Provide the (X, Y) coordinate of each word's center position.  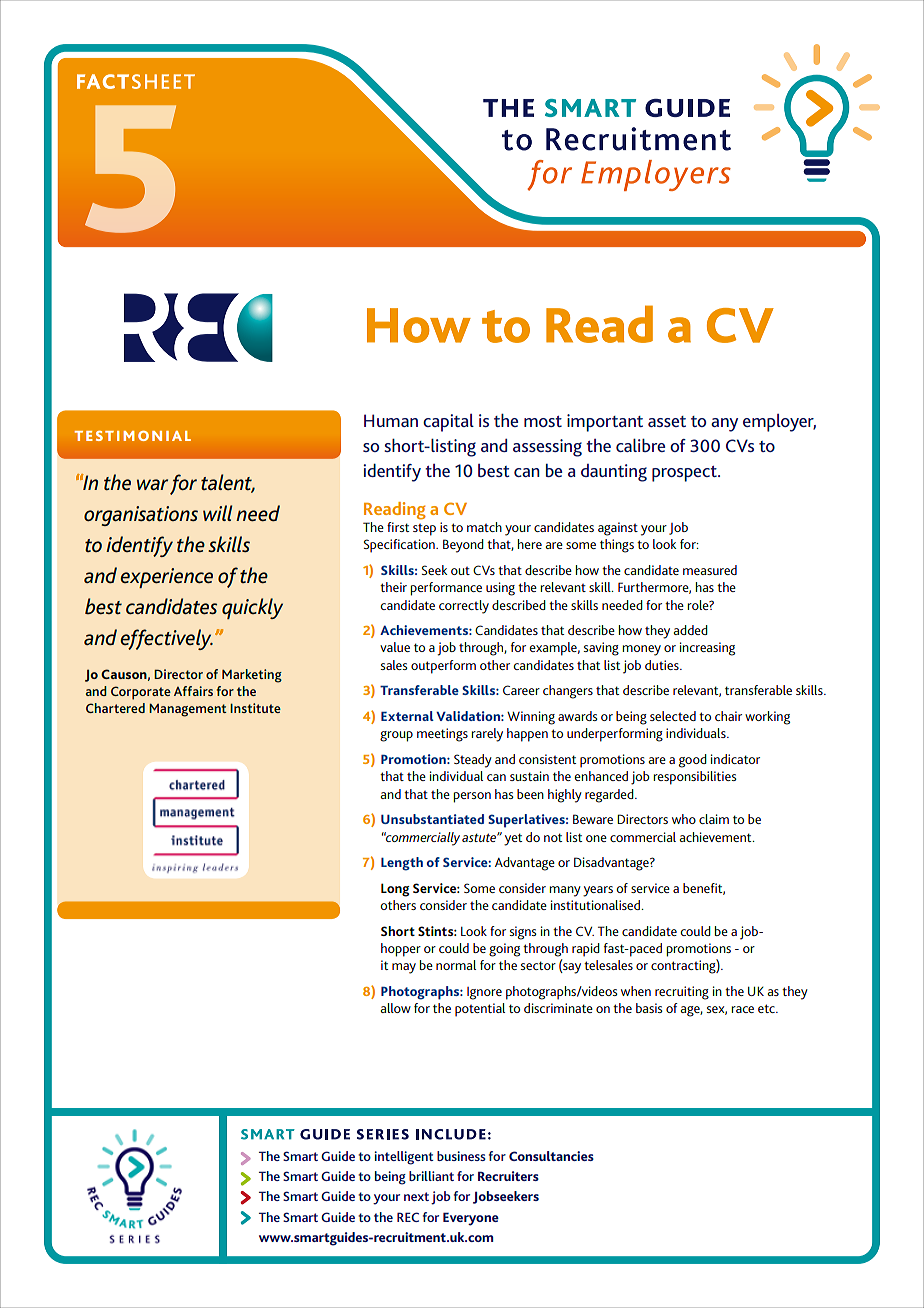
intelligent (404, 1158)
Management (188, 710)
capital (448, 423)
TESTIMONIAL (132, 436)
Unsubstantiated (432, 819)
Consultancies (551, 1156)
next (416, 1196)
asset (667, 421)
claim (714, 819)
